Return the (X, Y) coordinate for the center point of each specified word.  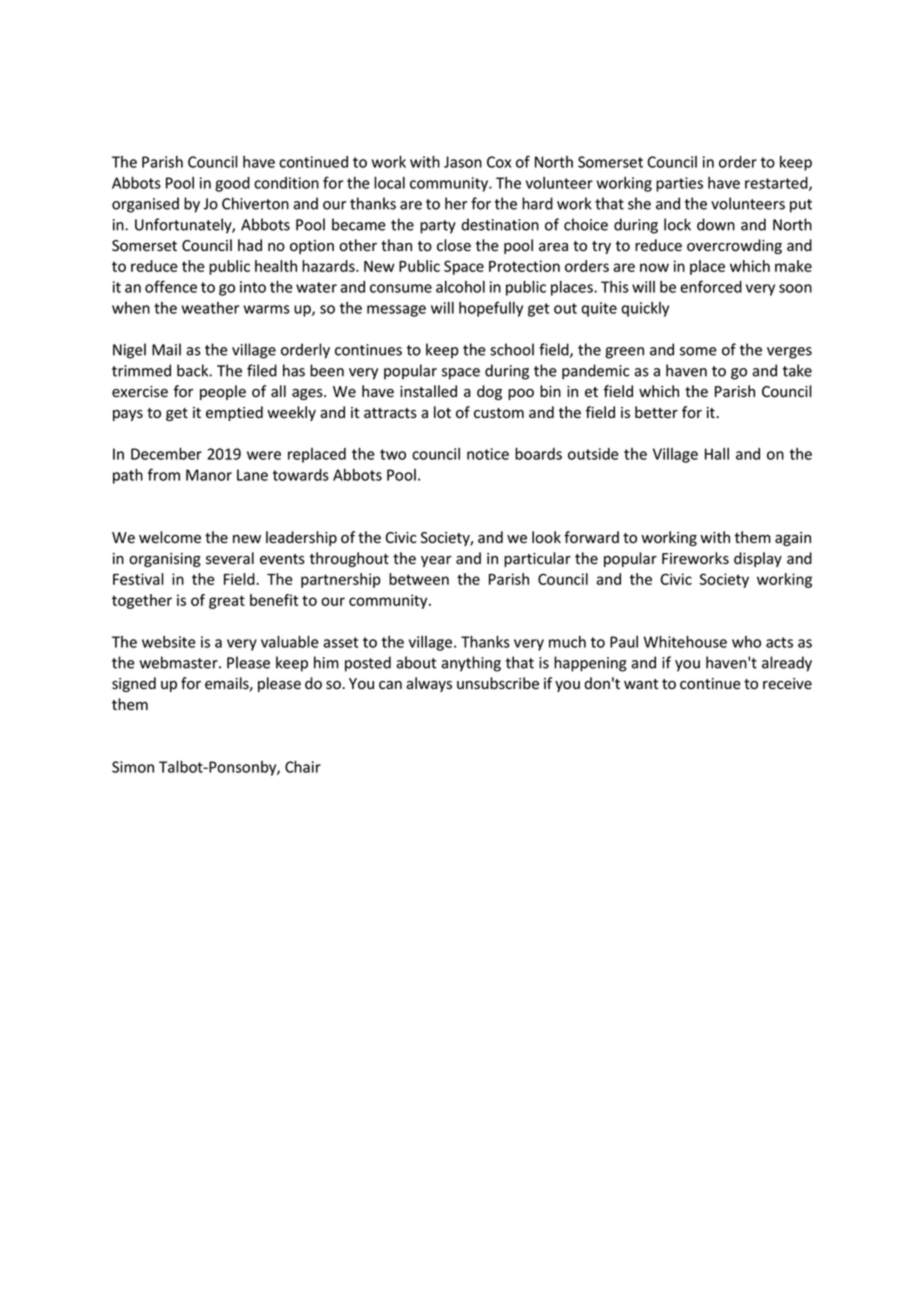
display (758, 559)
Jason (463, 162)
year (436, 561)
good (232, 184)
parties (679, 184)
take (797, 370)
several (230, 558)
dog (489, 392)
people (223, 392)
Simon (133, 767)
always (429, 684)
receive (787, 684)
